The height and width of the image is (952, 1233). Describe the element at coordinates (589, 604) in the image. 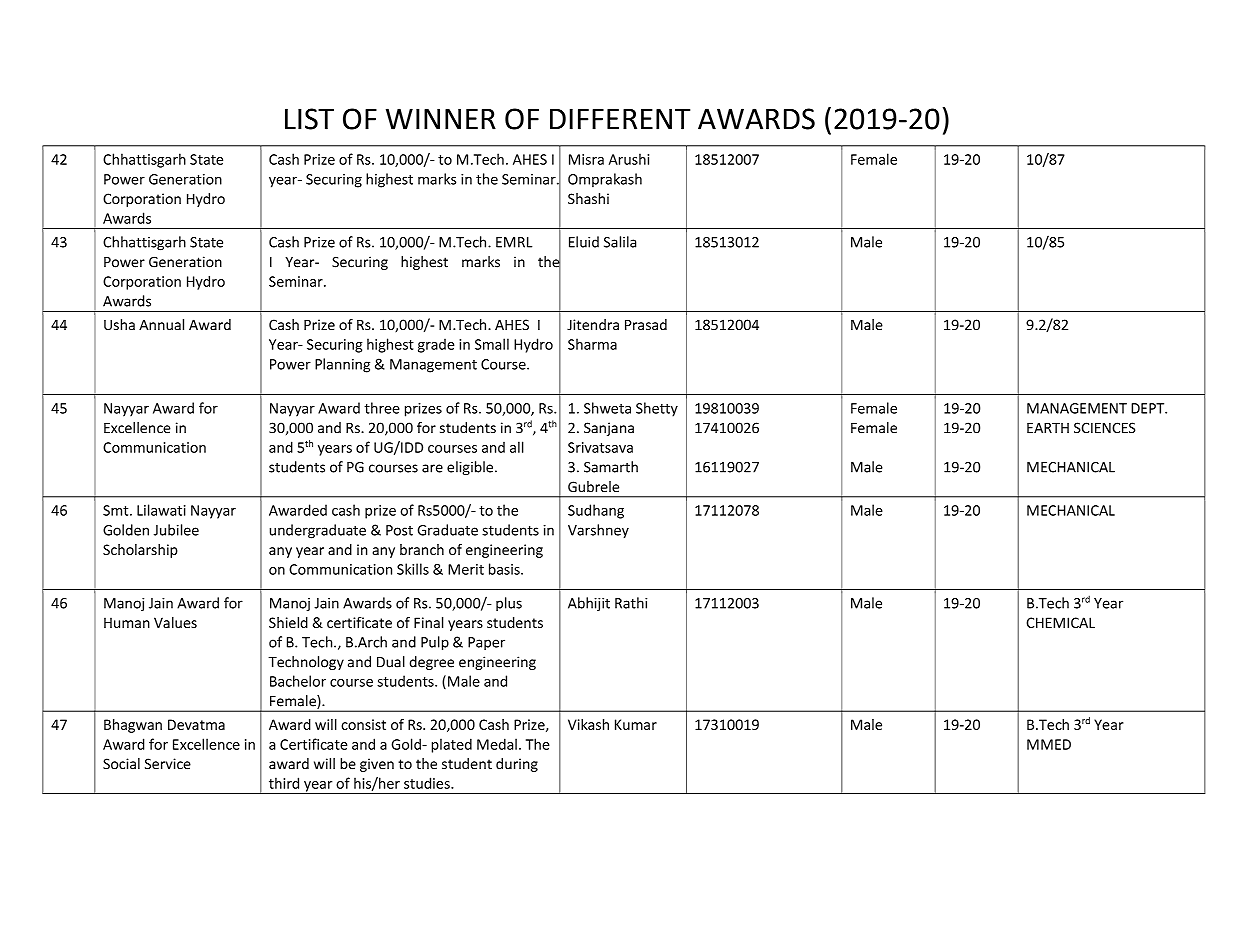

I see `Abhijit` at that location.
